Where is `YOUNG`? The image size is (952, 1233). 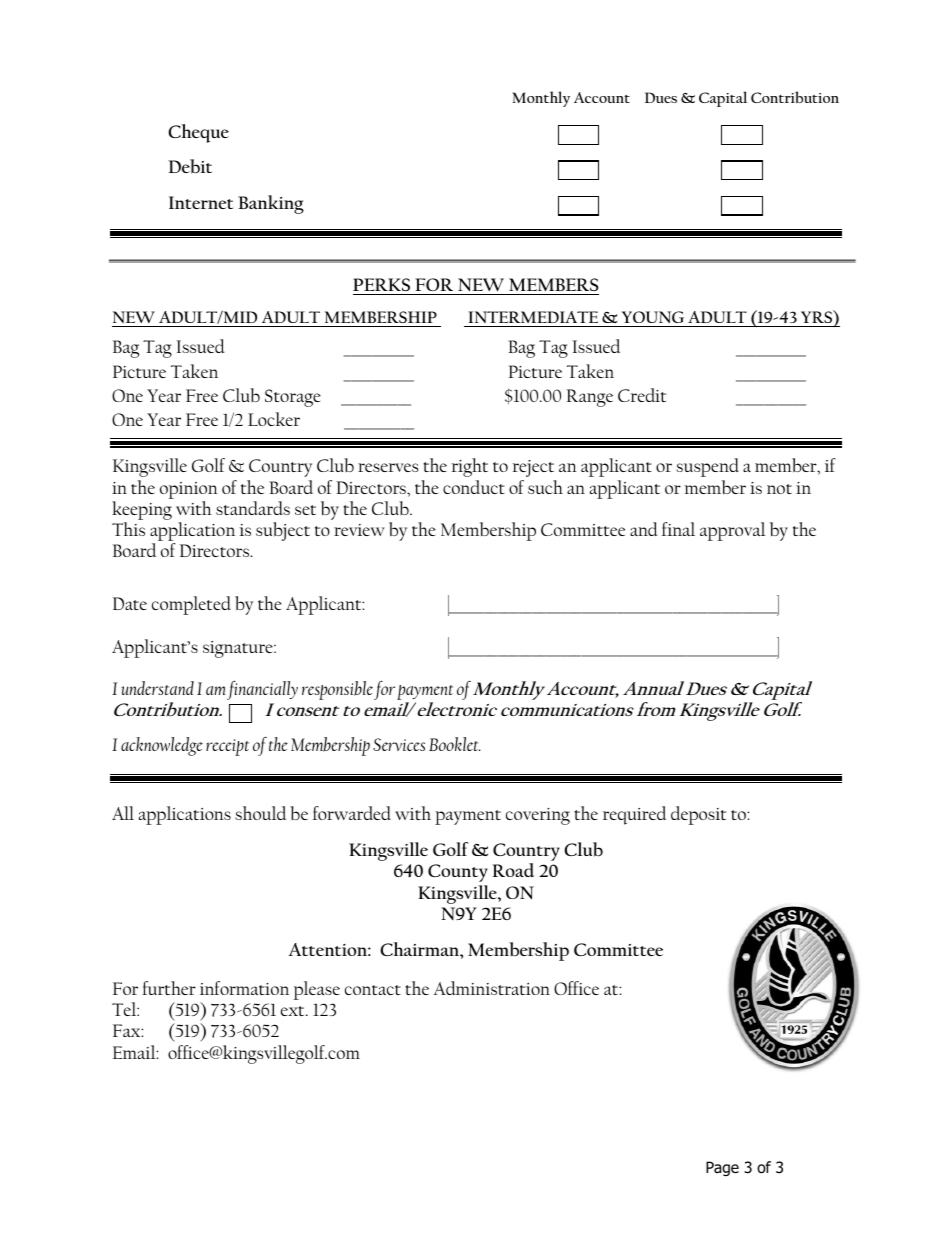 YOUNG is located at coordinates (653, 317).
